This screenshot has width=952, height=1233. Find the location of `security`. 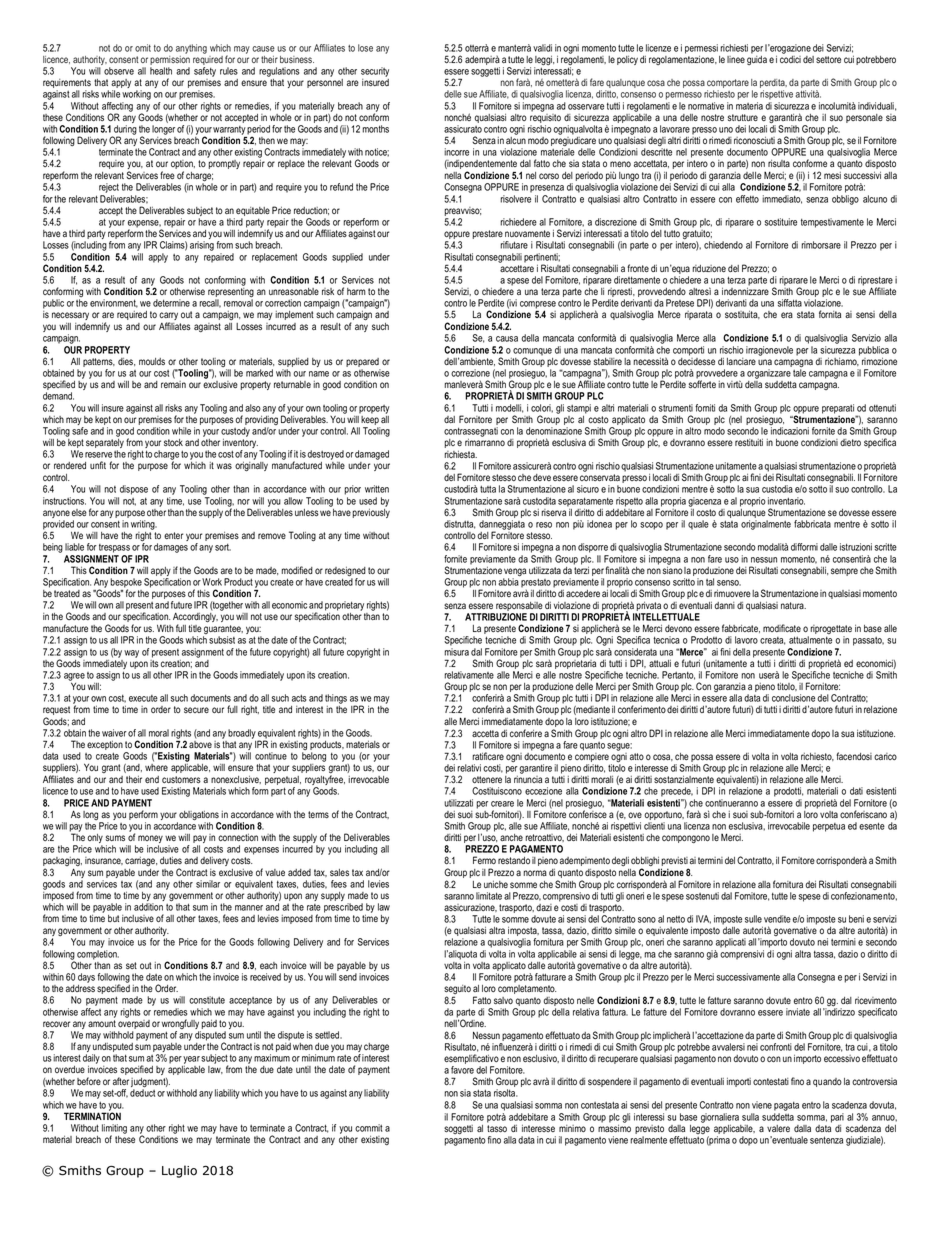

security is located at coordinates (375, 72).
